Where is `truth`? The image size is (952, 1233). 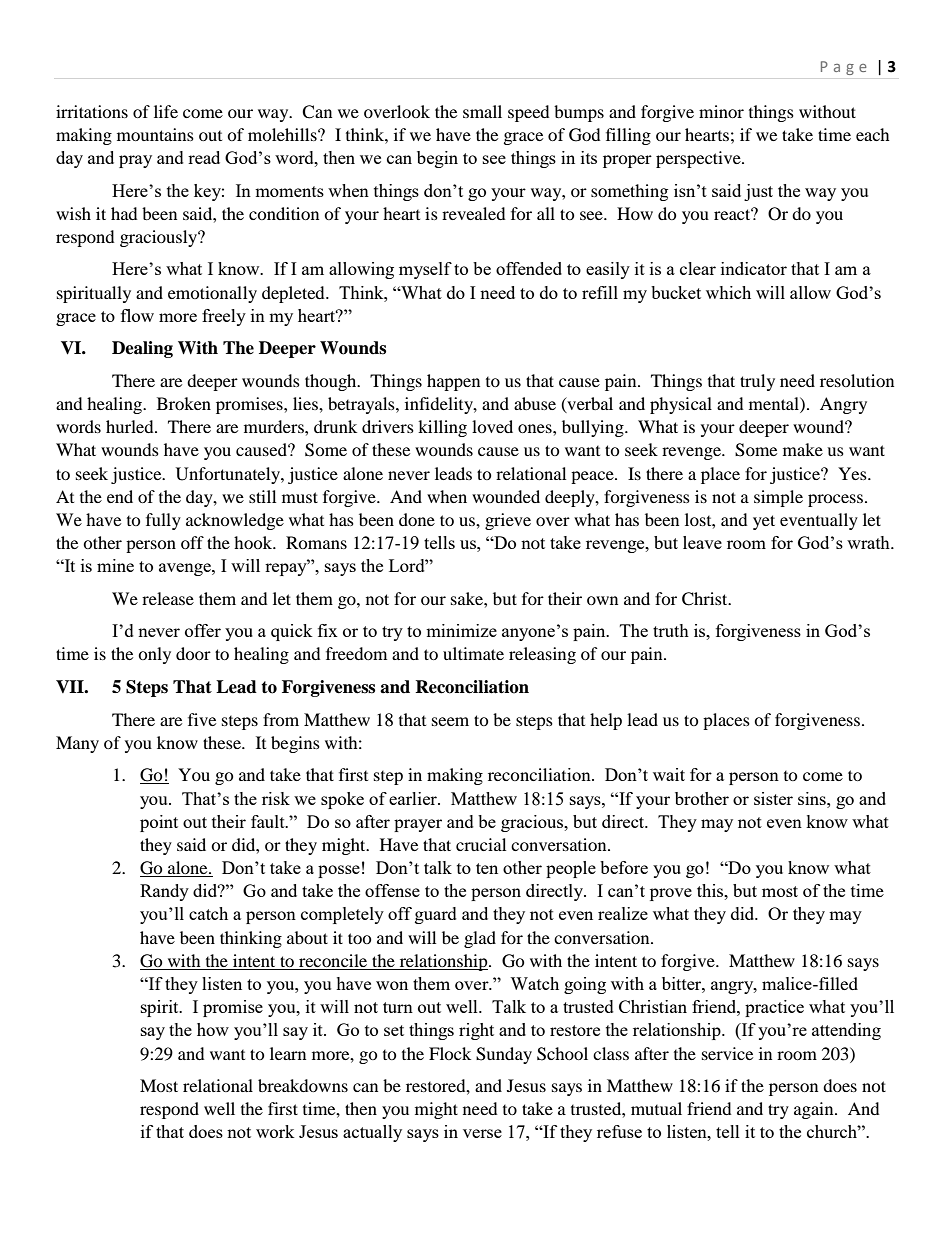
truth is located at coordinates (671, 630).
